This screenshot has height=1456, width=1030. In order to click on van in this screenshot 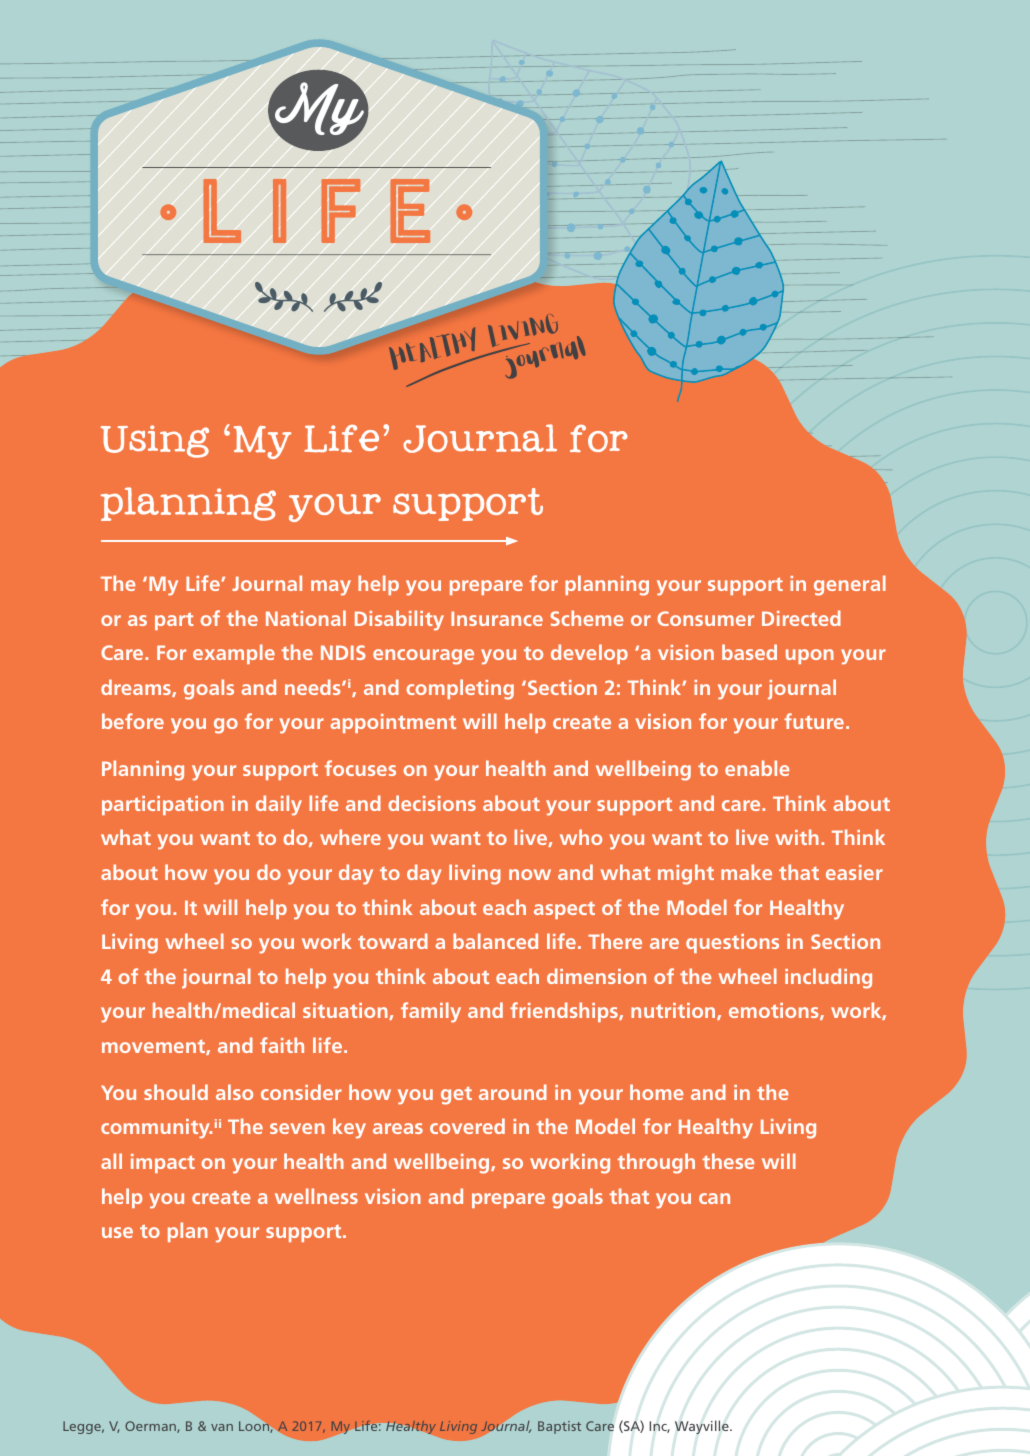, I will do `click(222, 1427)`.
